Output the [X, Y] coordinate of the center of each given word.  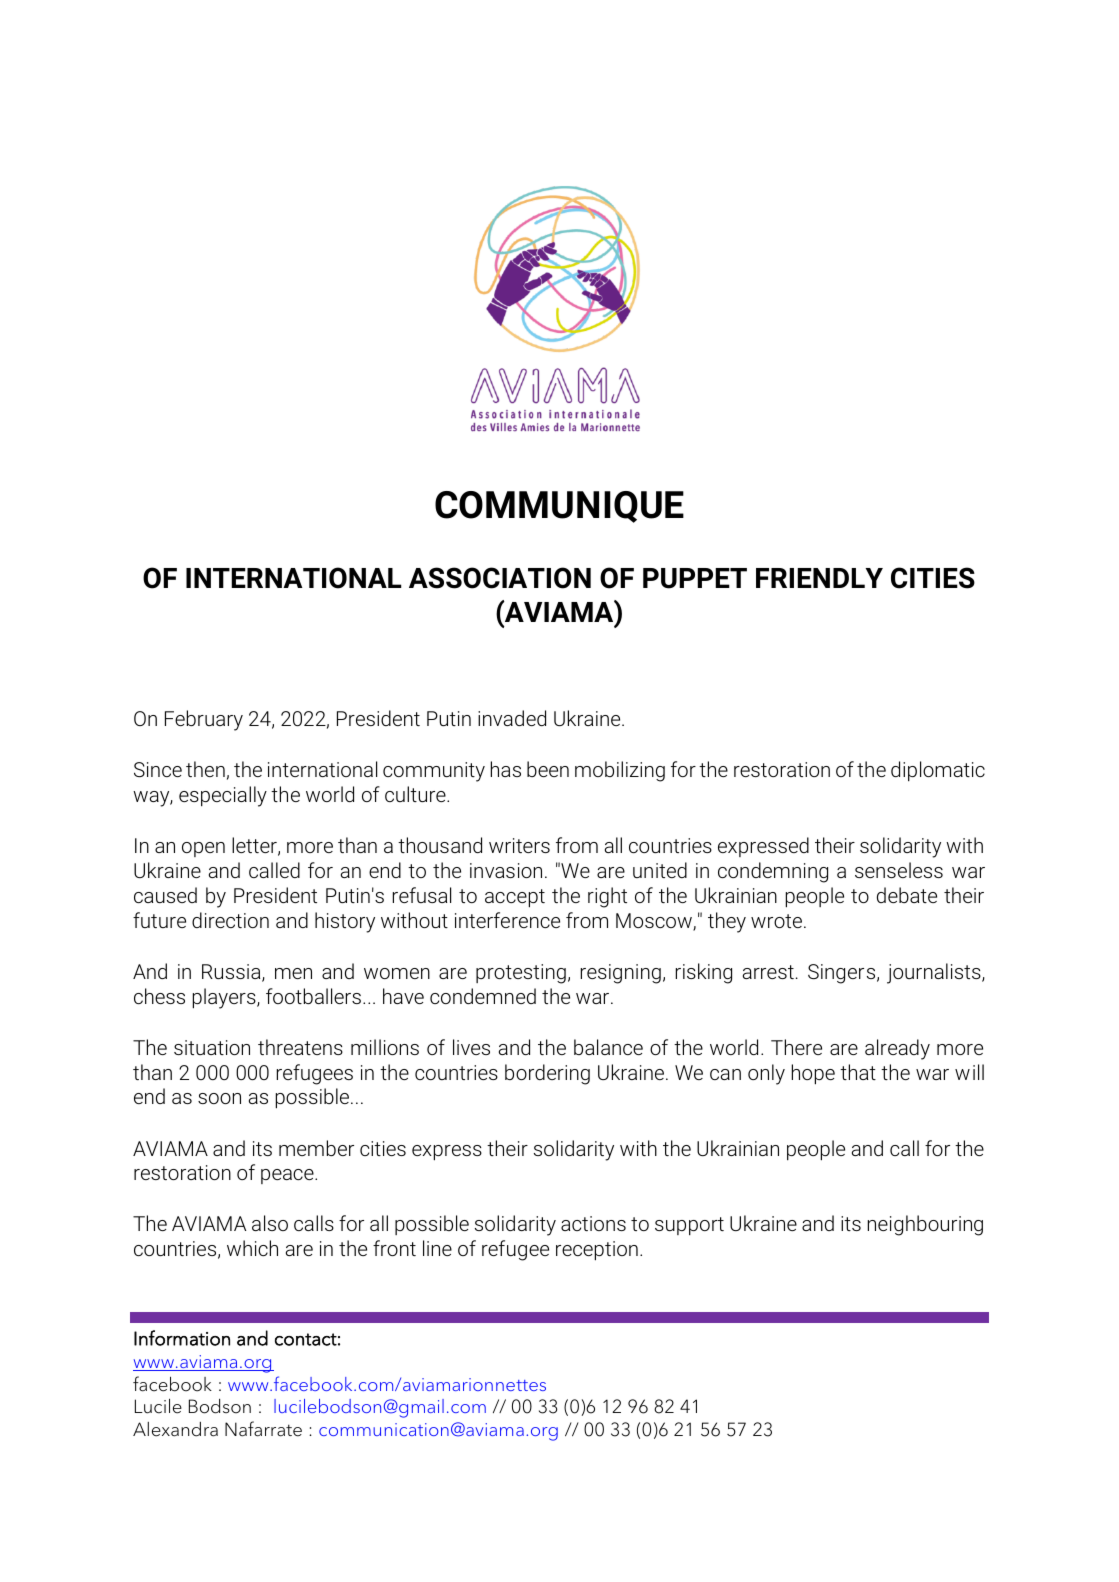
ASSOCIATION [500, 578]
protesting [521, 974]
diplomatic [938, 771]
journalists [935, 973]
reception [597, 1251]
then [205, 769]
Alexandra [175, 1429]
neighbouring [925, 1225]
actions [593, 1223]
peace [288, 1176]
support [689, 1226]
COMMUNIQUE [559, 507]
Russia [232, 973]
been [548, 769]
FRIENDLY [819, 578]
